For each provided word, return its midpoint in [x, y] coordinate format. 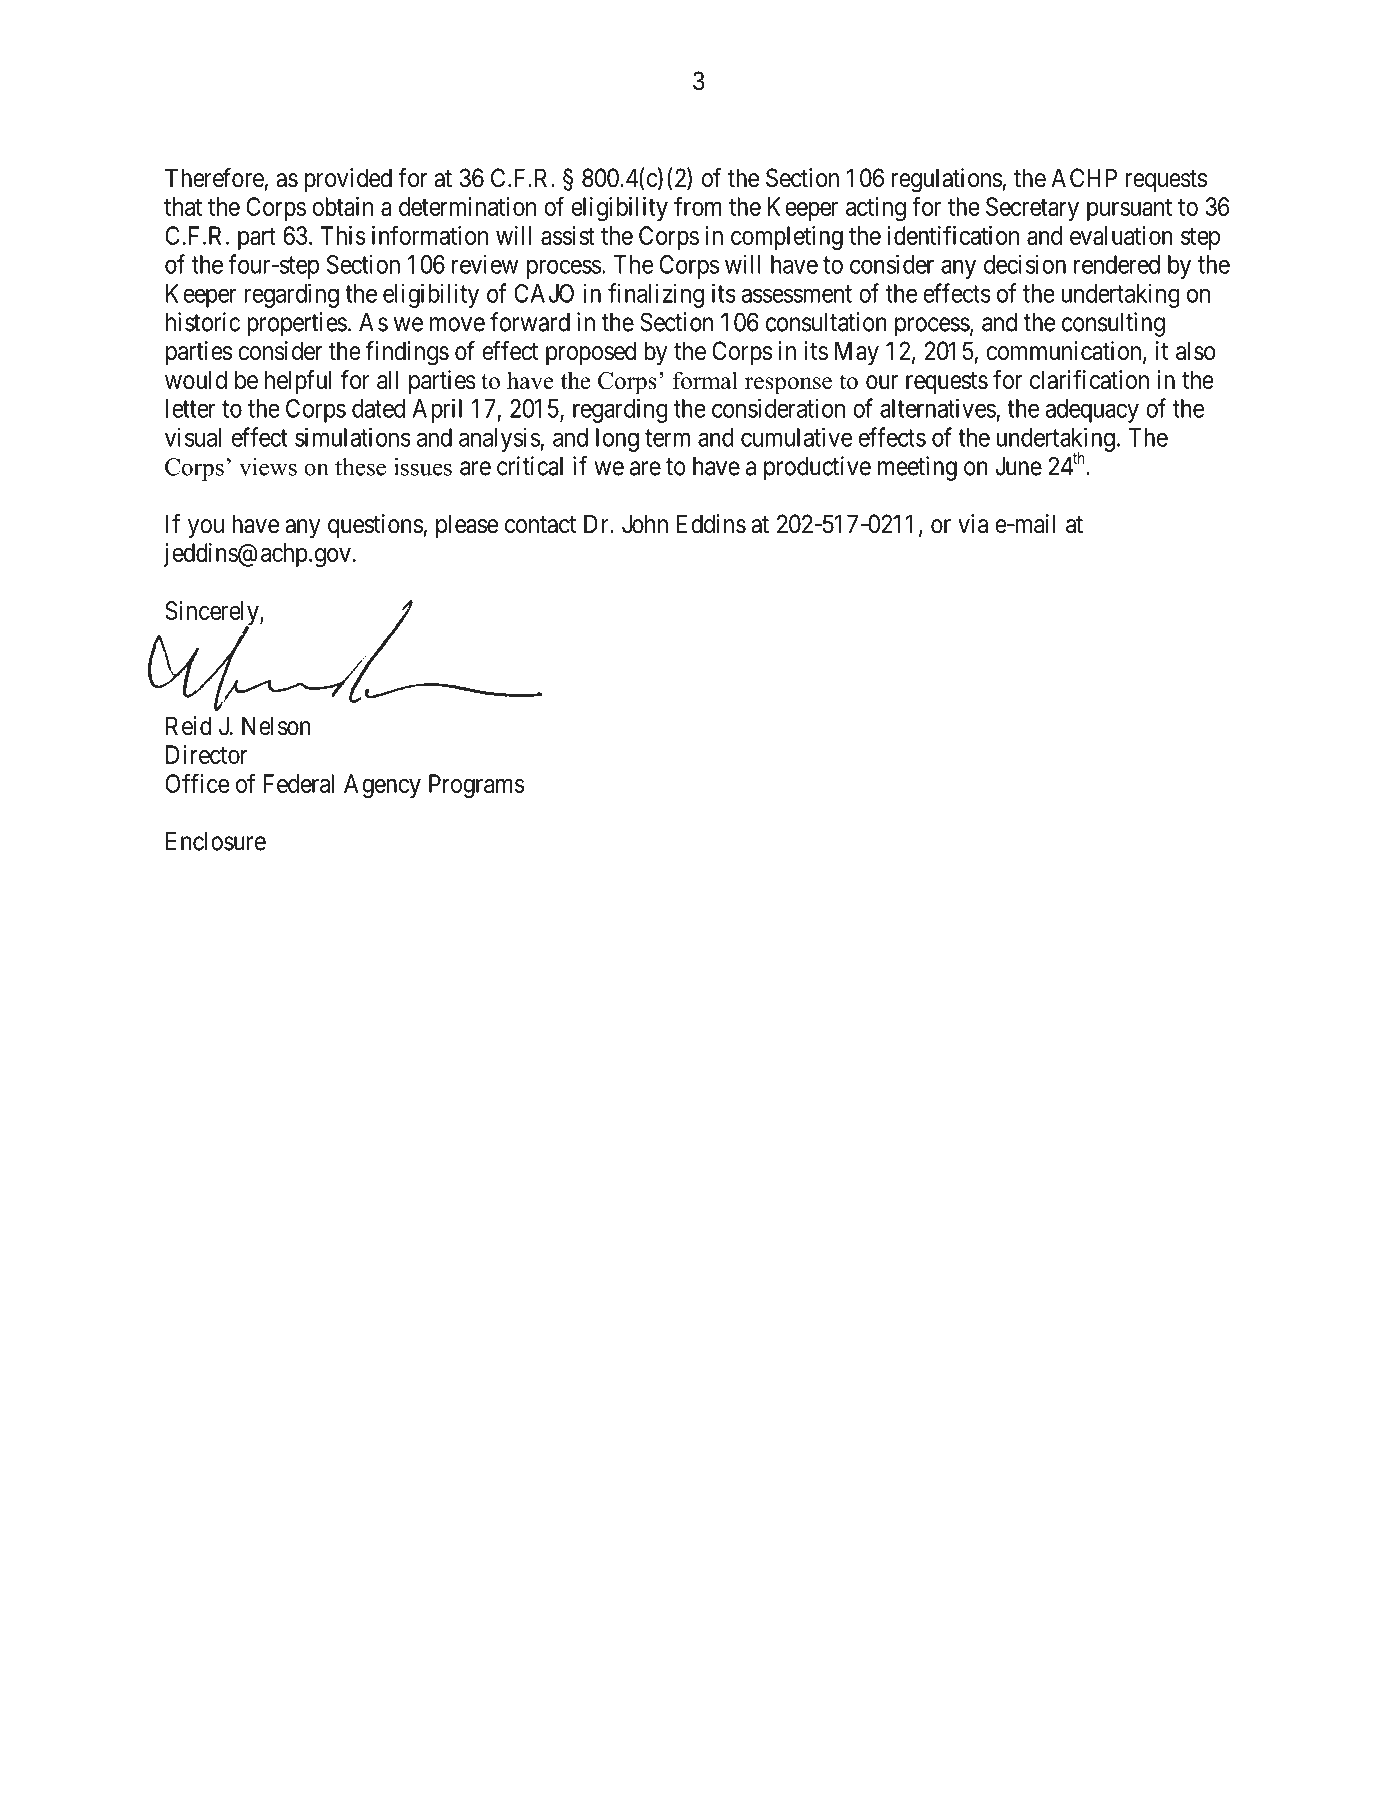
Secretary [1032, 209]
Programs [477, 786]
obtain [342, 206]
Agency [382, 786]
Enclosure [216, 841]
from [698, 206]
